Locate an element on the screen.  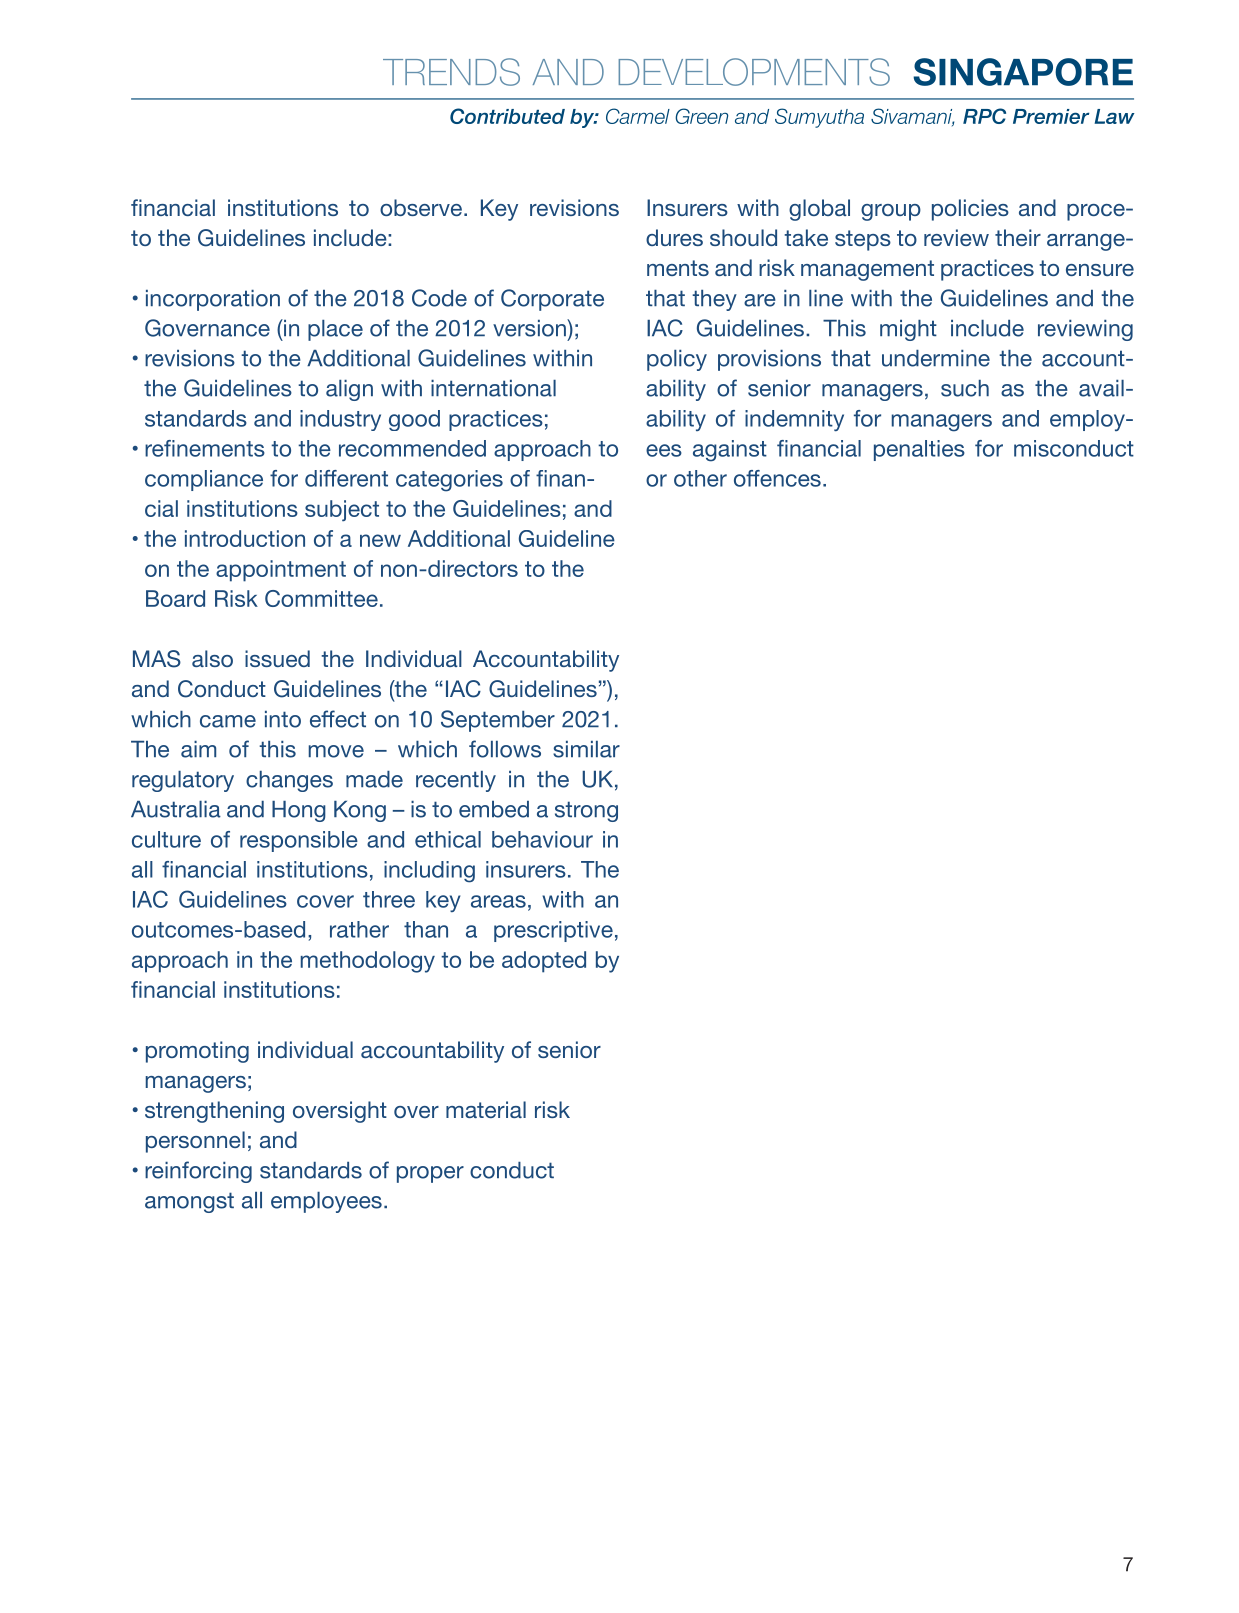
such is located at coordinates (965, 388).
